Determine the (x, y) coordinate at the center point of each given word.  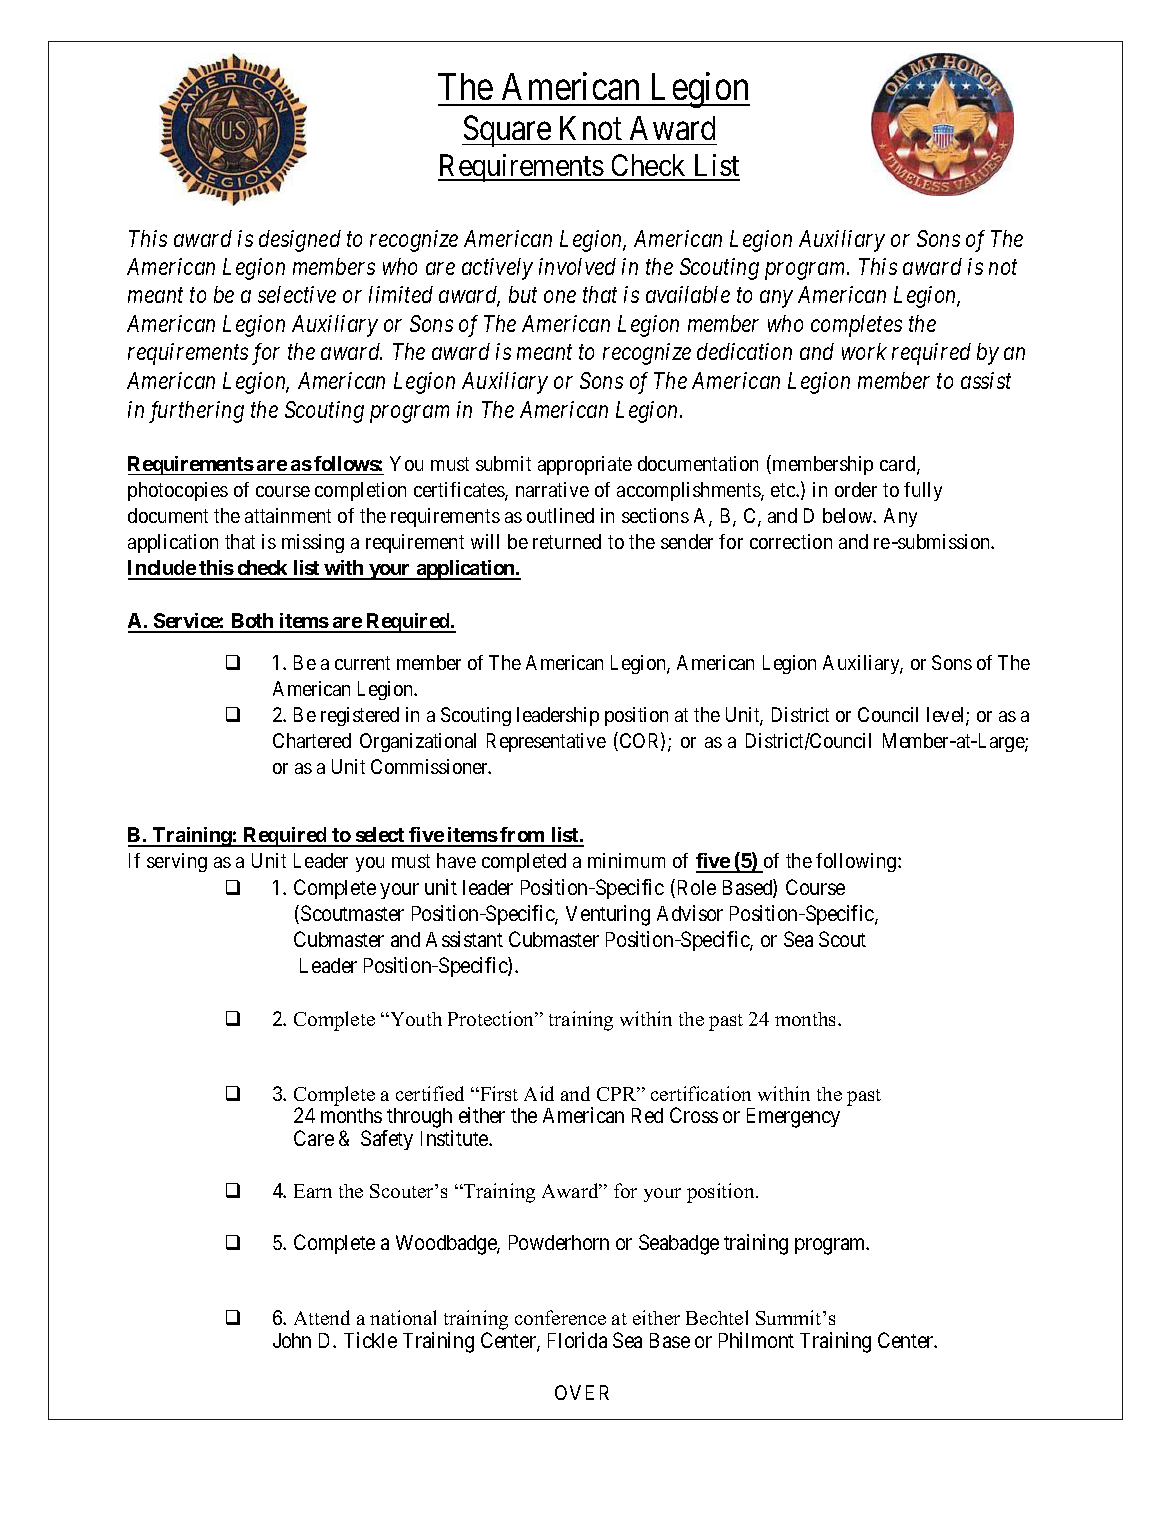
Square (507, 131)
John (292, 1340)
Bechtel (717, 1317)
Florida (577, 1340)
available (688, 294)
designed (300, 241)
